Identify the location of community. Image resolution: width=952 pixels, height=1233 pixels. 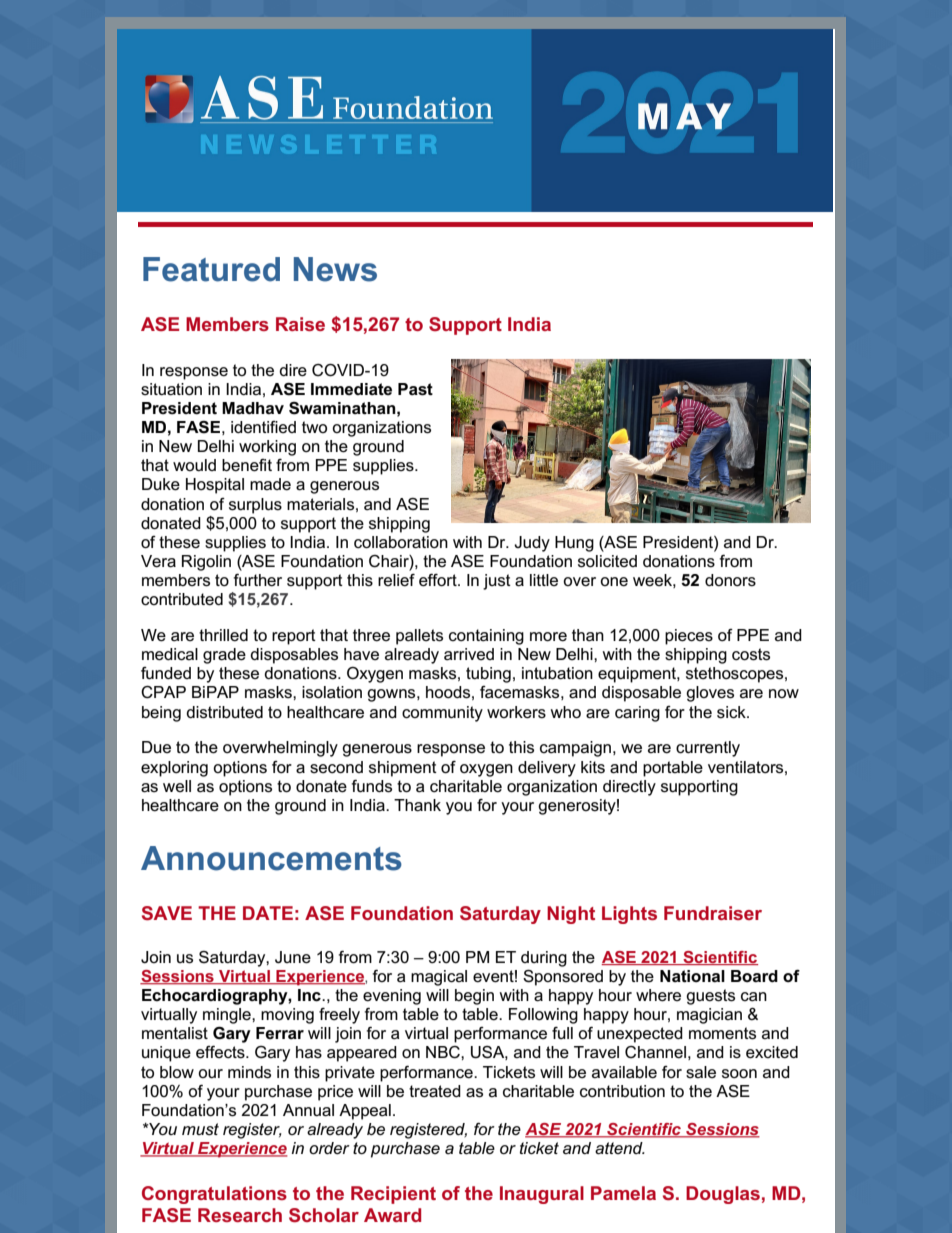
(442, 714).
